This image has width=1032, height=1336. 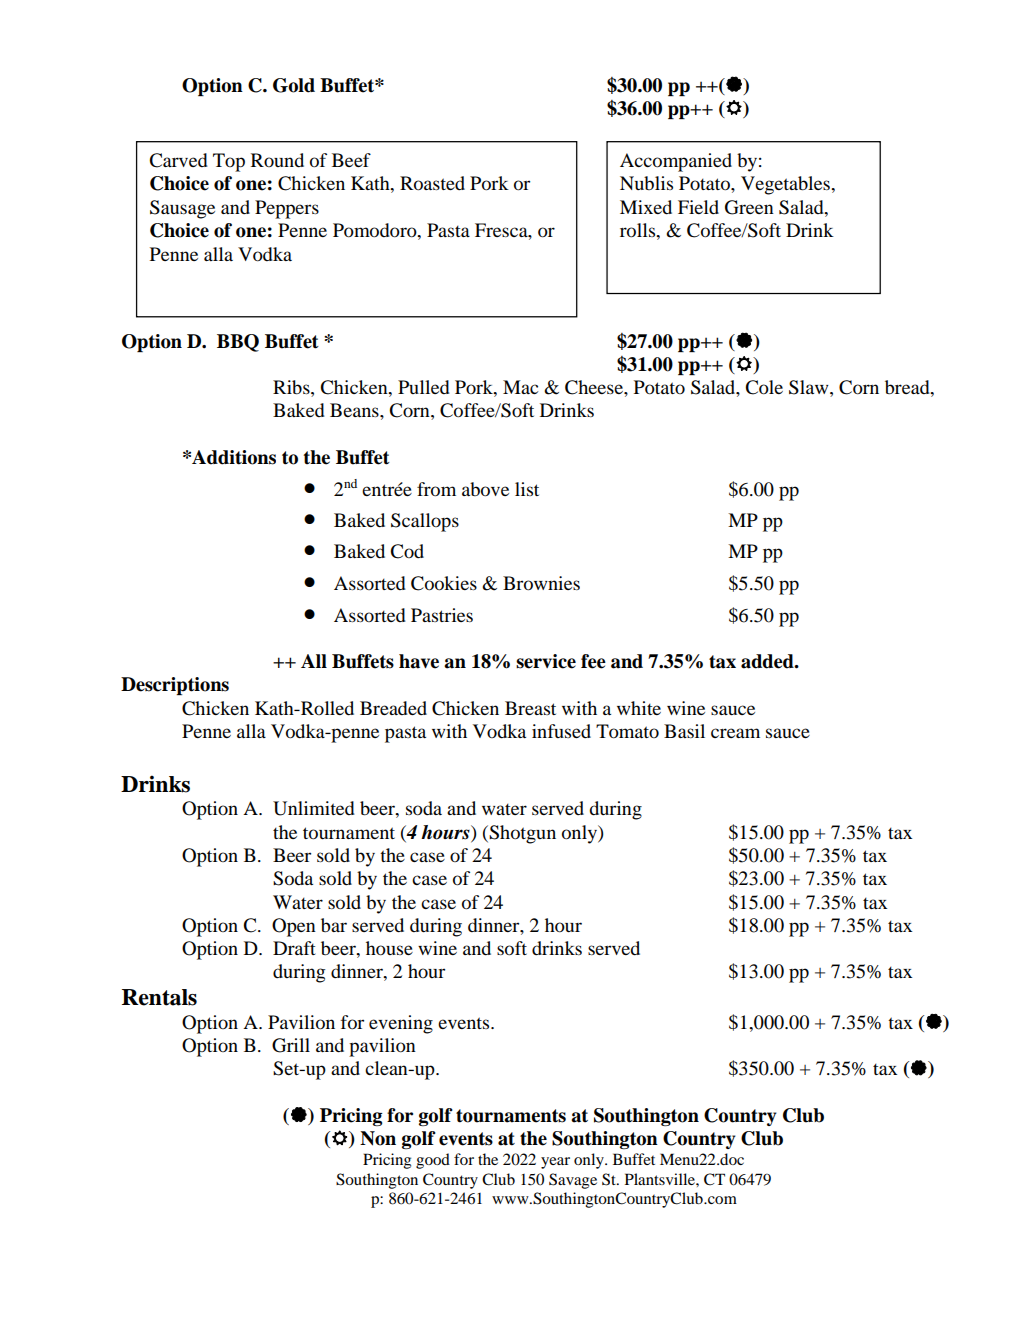 What do you see at coordinates (520, 387) in the image?
I see `Mac` at bounding box center [520, 387].
